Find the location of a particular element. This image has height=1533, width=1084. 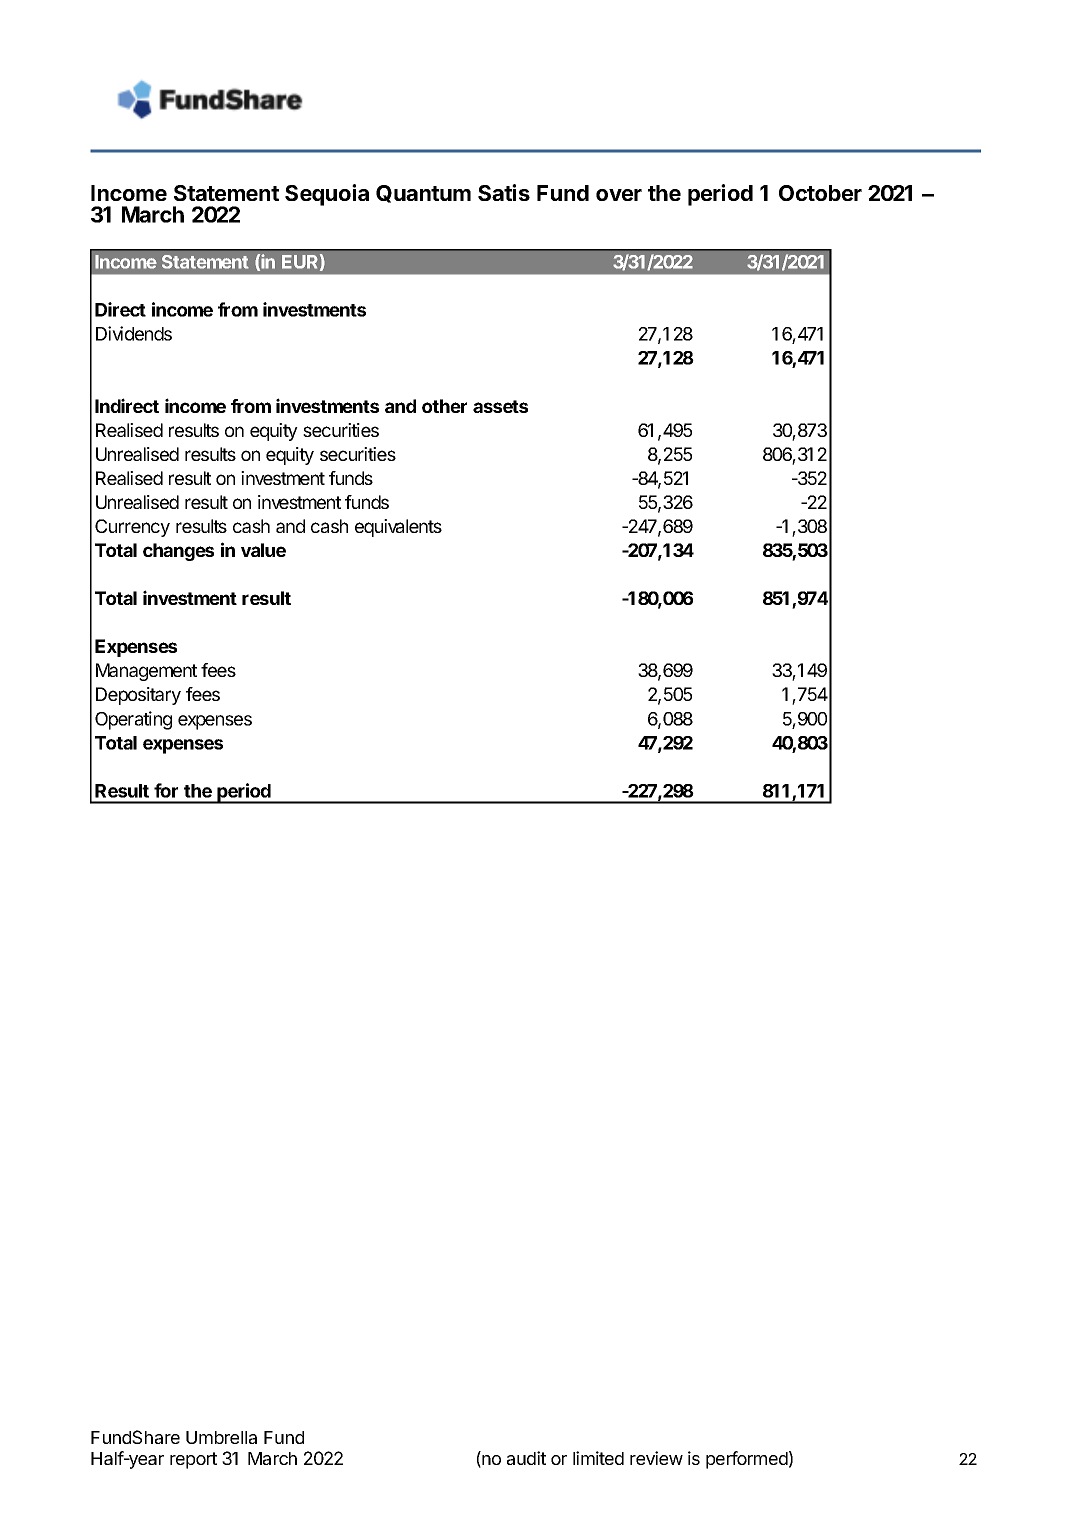

Operating is located at coordinates (133, 720).
